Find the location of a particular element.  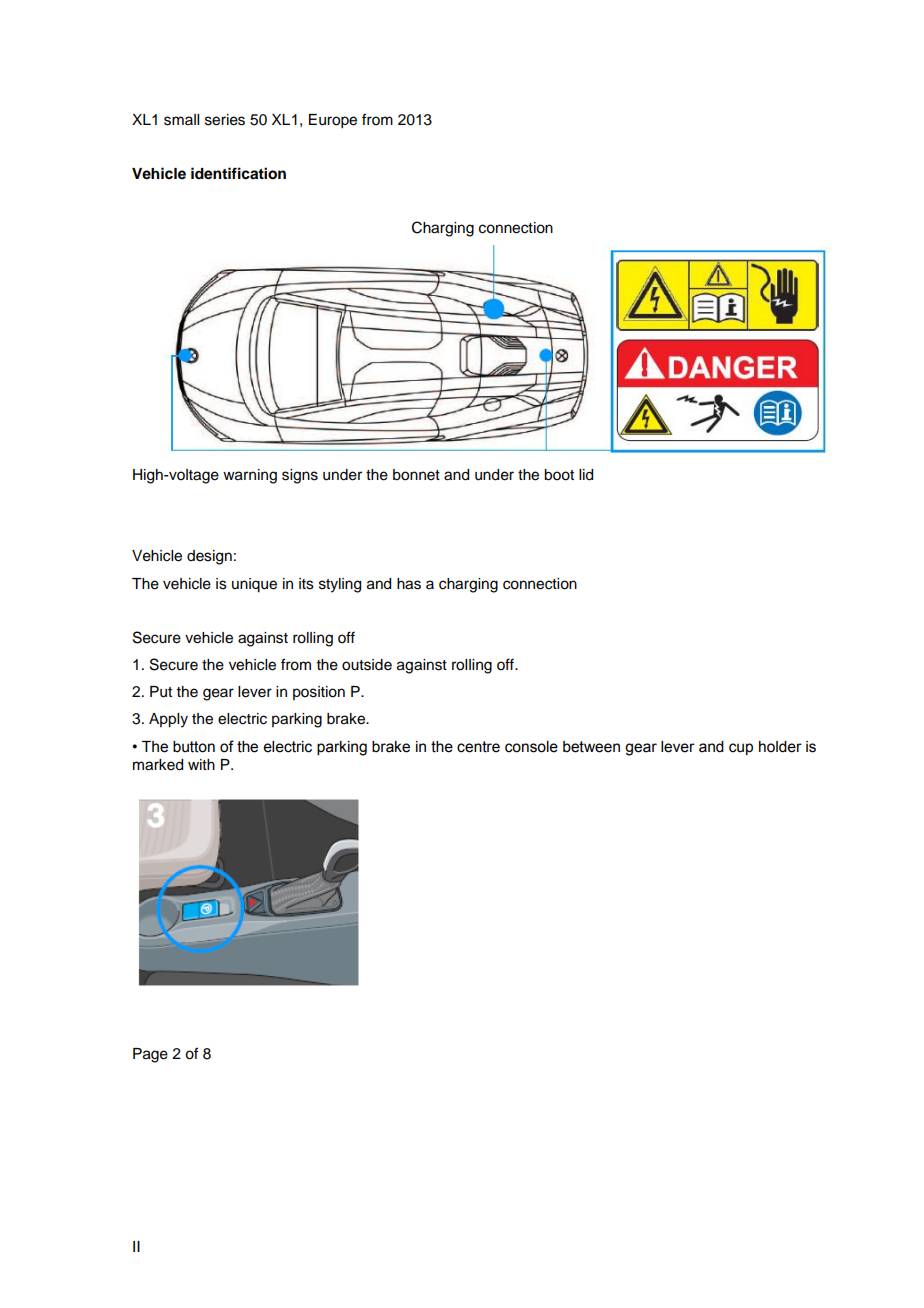

lid is located at coordinates (586, 475).
